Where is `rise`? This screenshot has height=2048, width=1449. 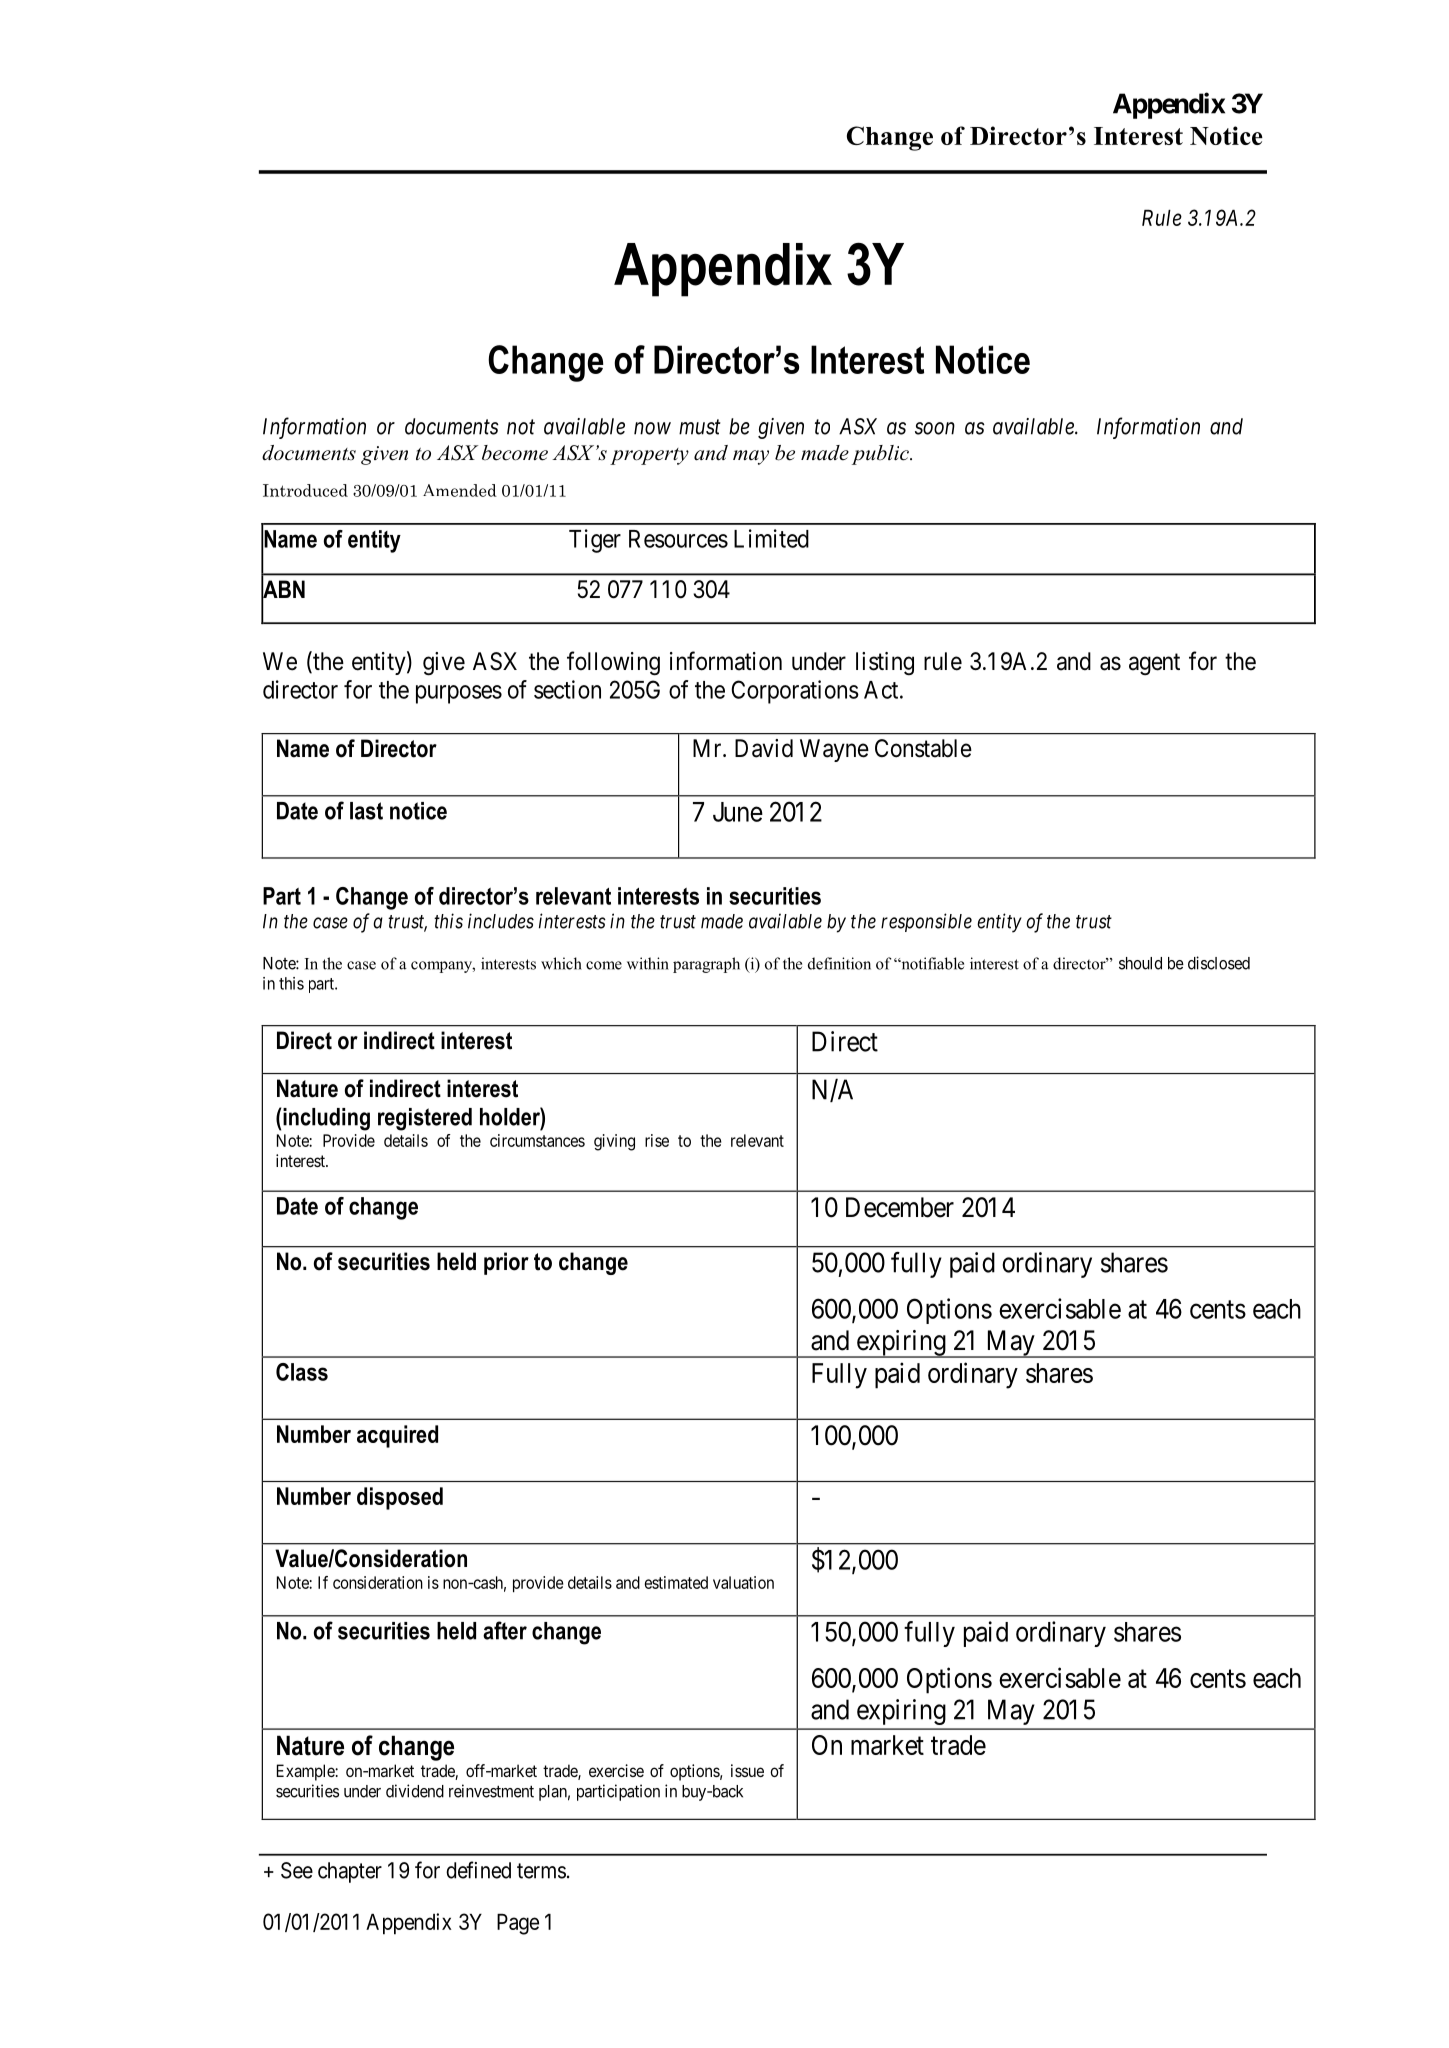
rise is located at coordinates (657, 1140).
